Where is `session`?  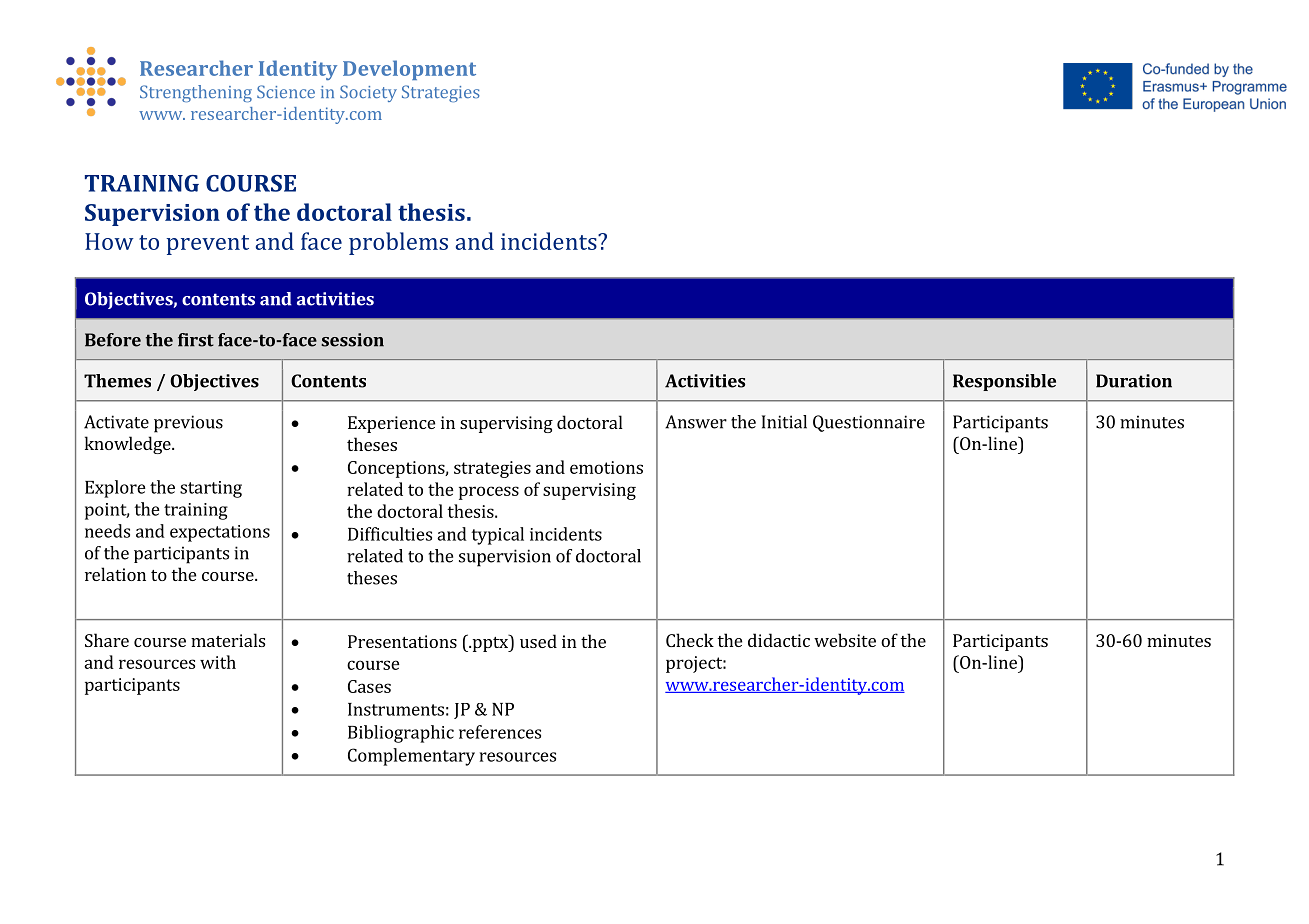
session is located at coordinates (352, 340).
